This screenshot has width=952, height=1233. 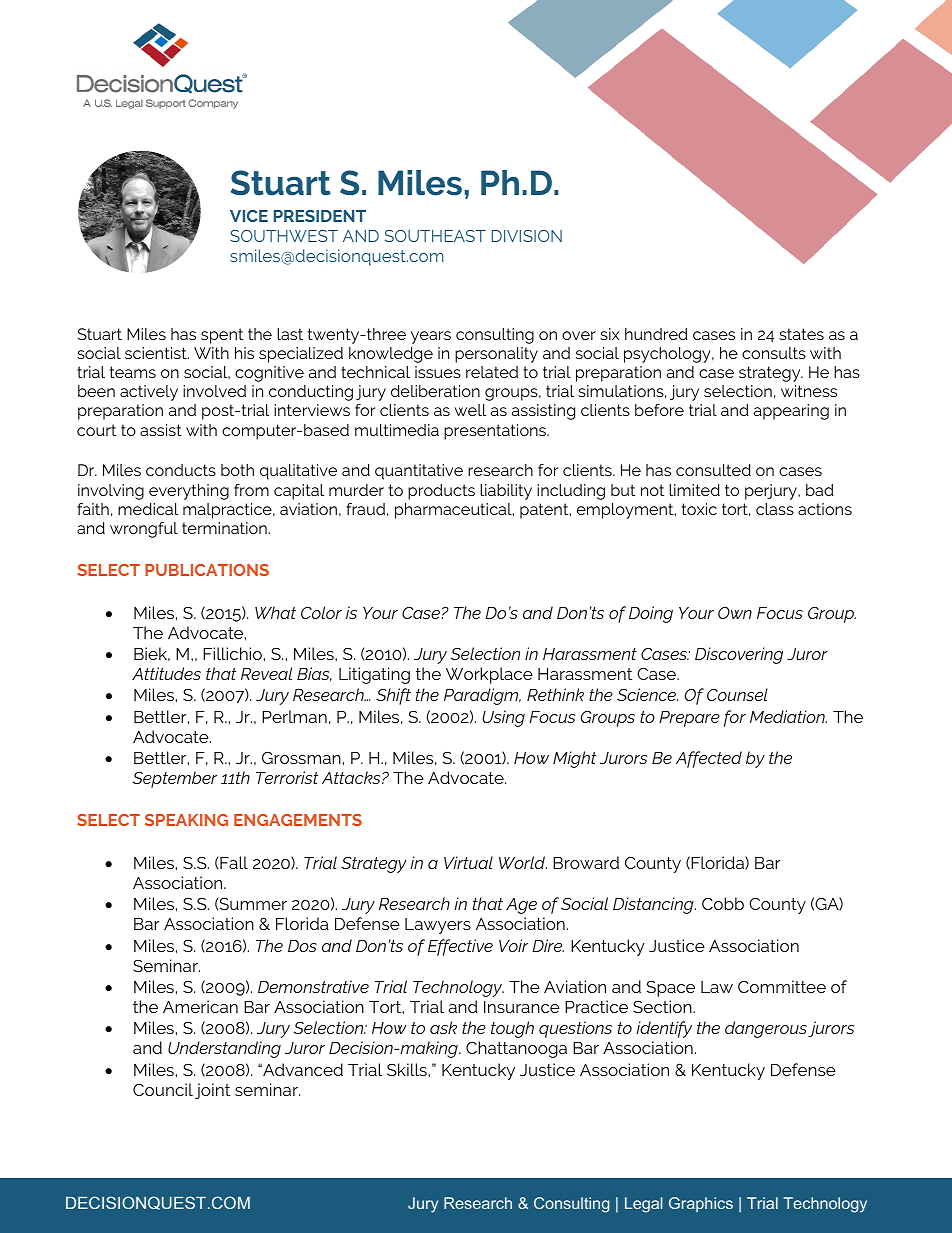 I want to click on VICE, so click(x=249, y=216).
